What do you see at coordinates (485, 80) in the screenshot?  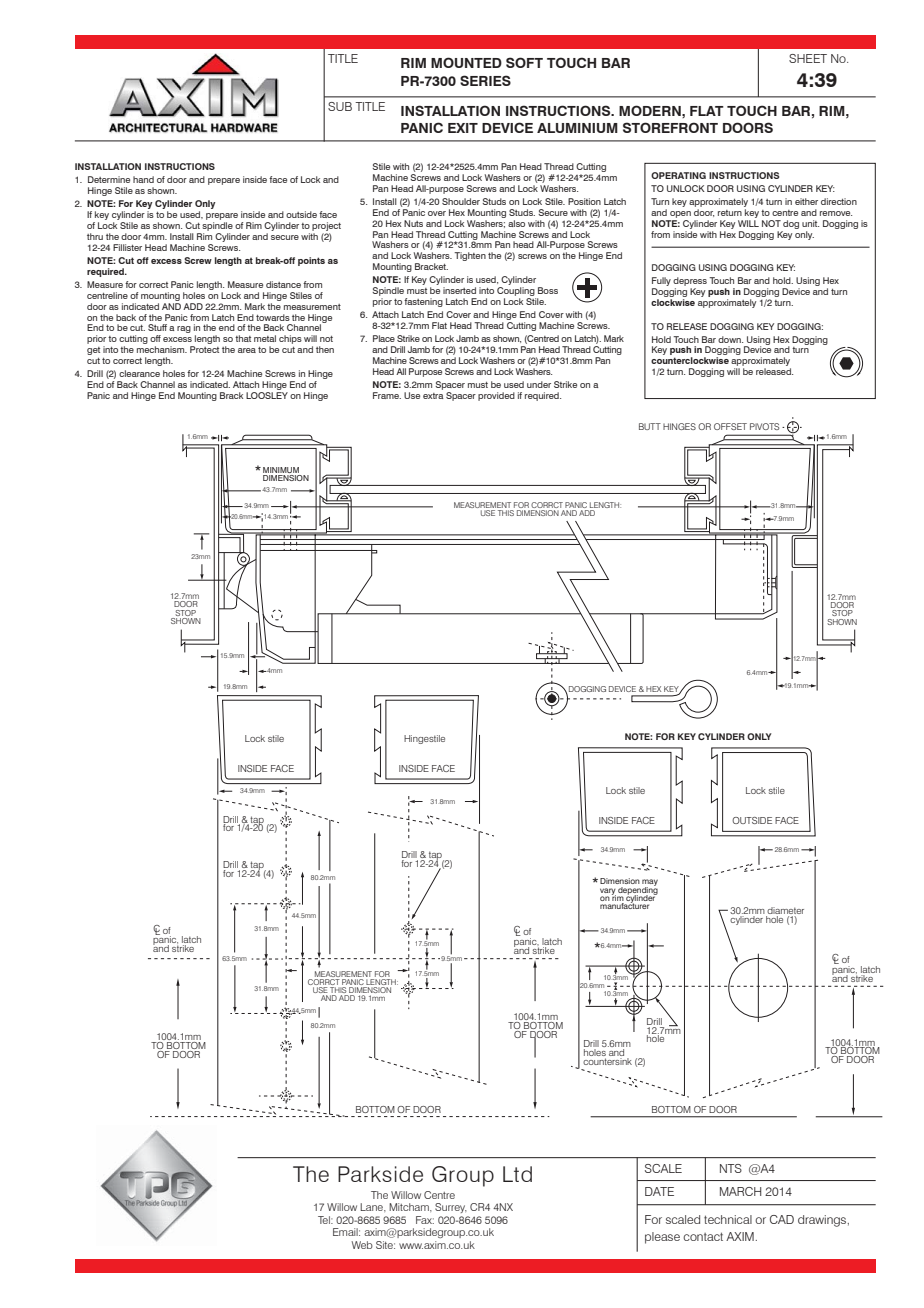 I see `SERIES` at bounding box center [485, 80].
